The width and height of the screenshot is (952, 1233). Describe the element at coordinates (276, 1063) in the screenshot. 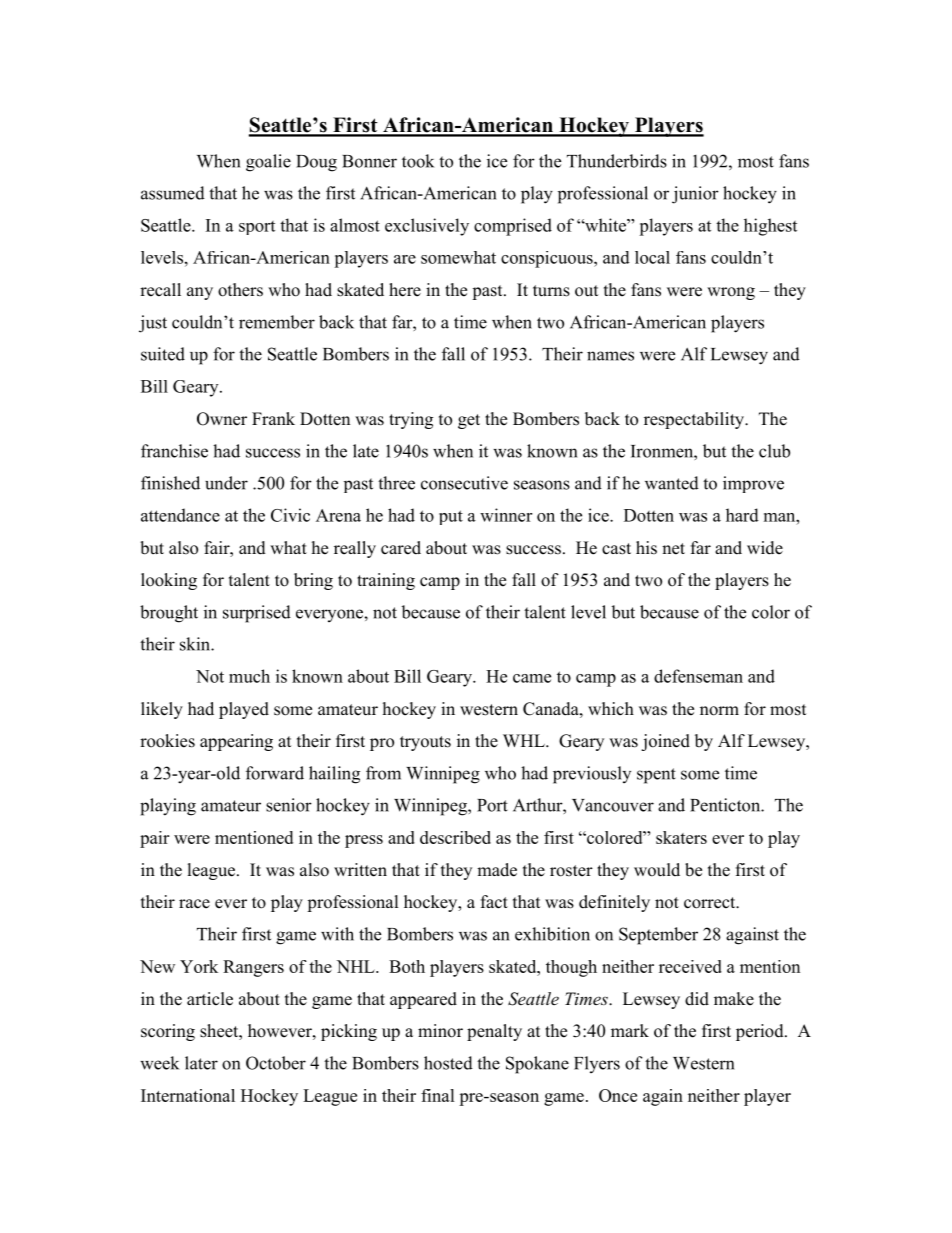

I see `October` at that location.
